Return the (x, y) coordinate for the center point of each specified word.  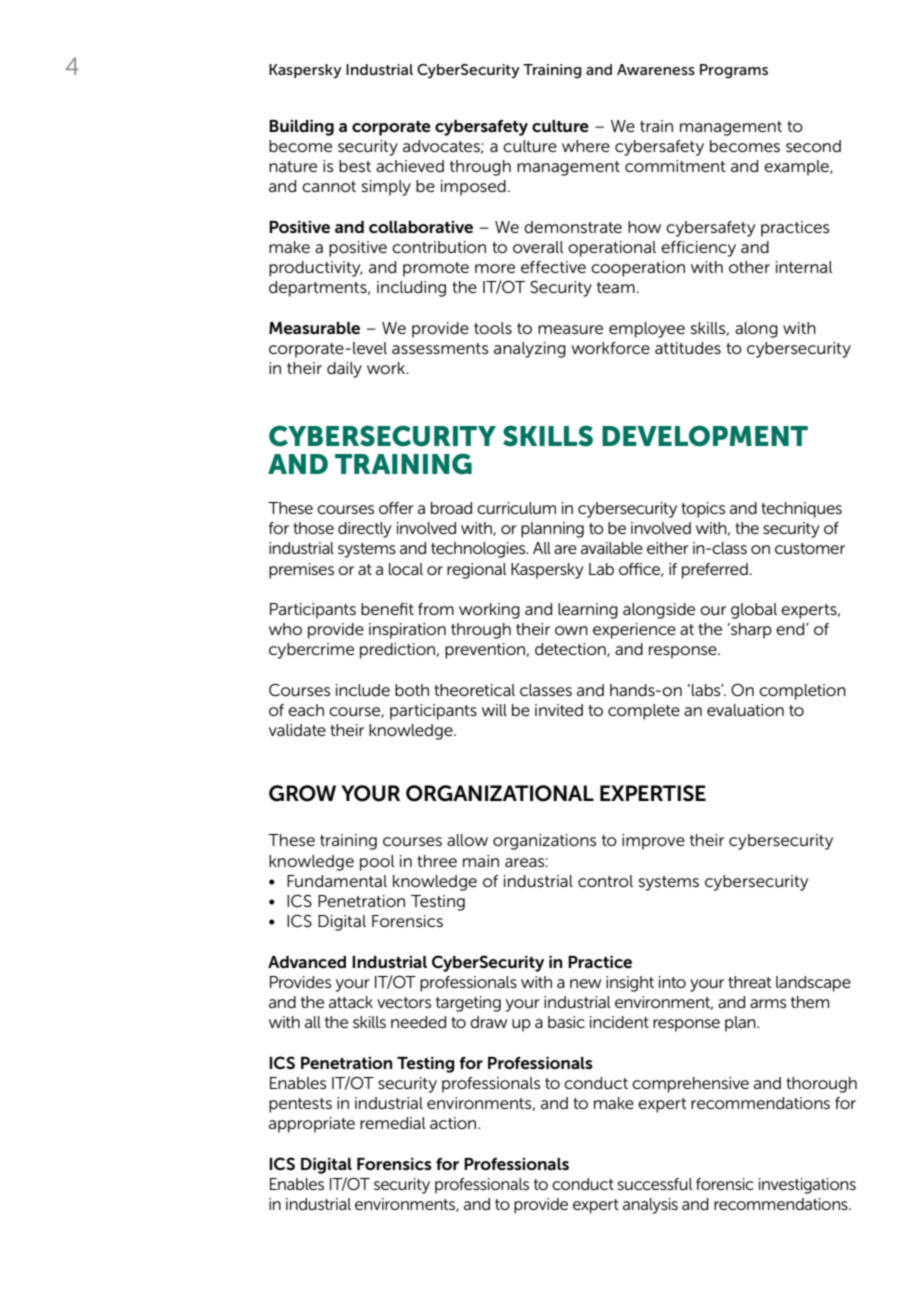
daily (344, 370)
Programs (734, 71)
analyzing (530, 350)
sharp (750, 631)
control (605, 881)
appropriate (312, 1125)
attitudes (688, 348)
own (571, 630)
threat (750, 982)
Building (301, 128)
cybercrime (311, 651)
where (586, 146)
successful (655, 1184)
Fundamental (337, 881)
